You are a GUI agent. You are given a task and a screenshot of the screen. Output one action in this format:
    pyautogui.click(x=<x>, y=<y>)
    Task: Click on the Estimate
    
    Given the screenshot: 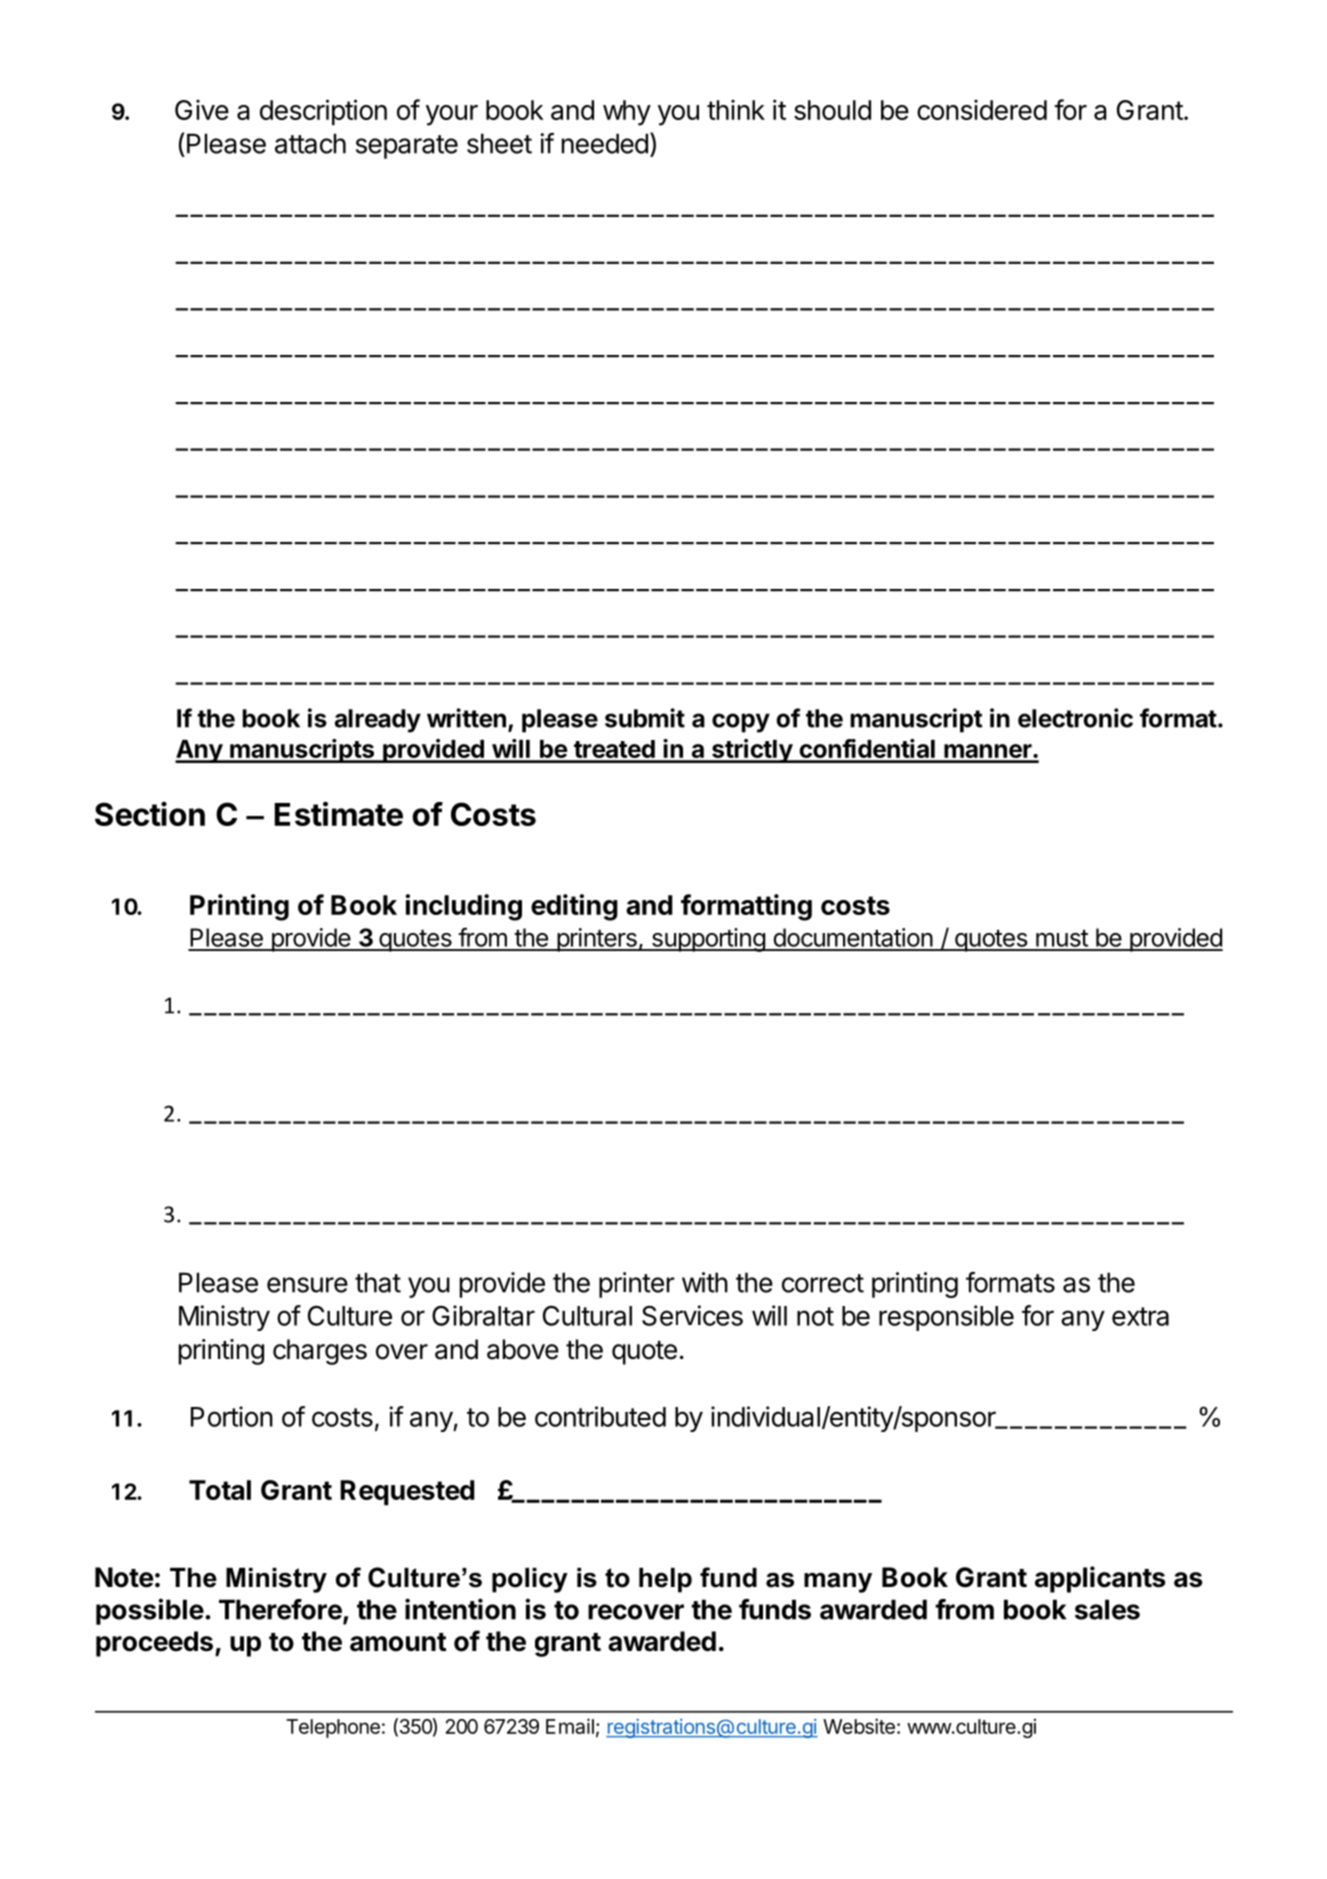 What is the action you would take?
    pyautogui.click(x=339, y=813)
